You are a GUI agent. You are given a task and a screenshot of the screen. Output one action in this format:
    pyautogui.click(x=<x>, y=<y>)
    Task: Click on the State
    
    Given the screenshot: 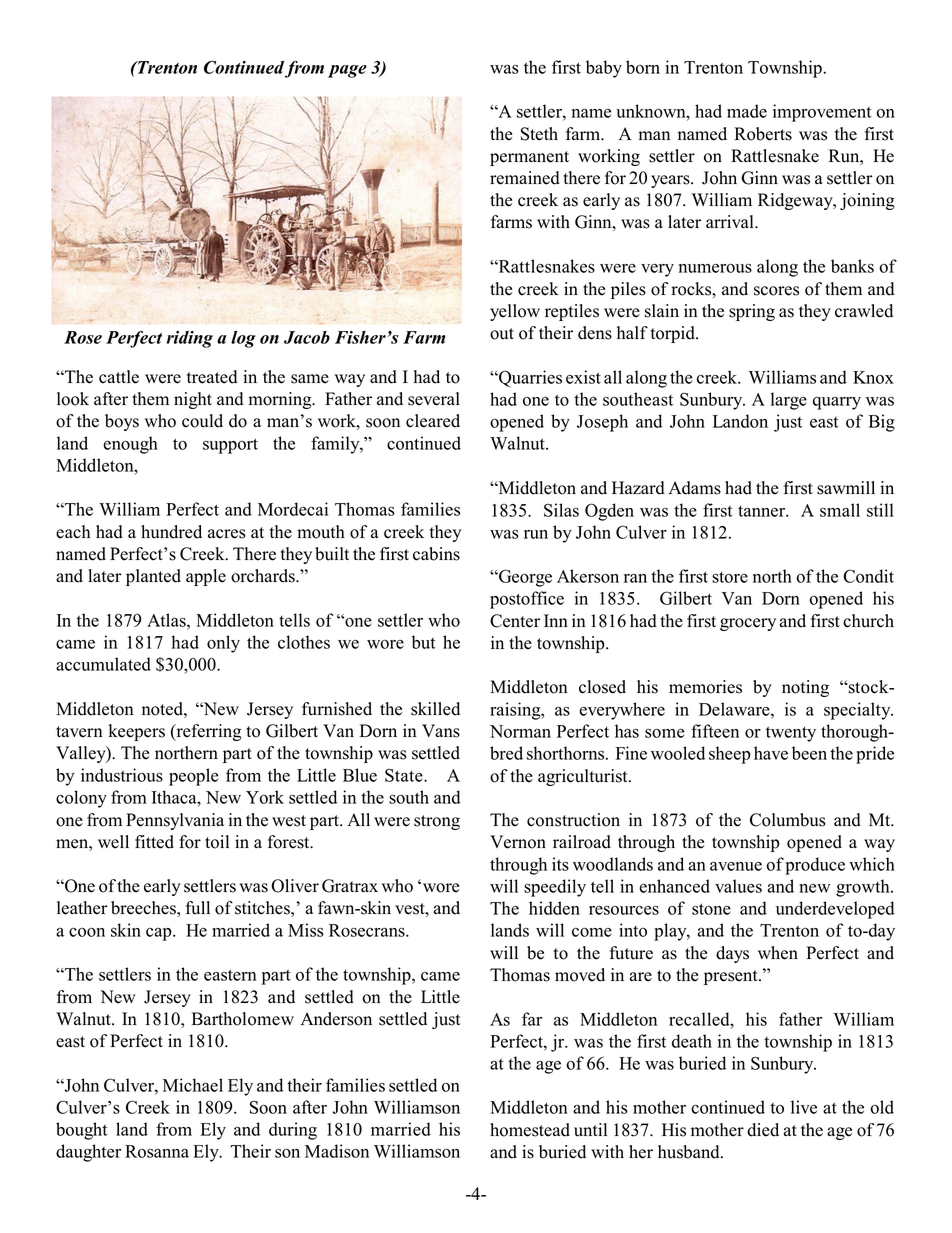 What is the action you would take?
    pyautogui.click(x=405, y=775)
